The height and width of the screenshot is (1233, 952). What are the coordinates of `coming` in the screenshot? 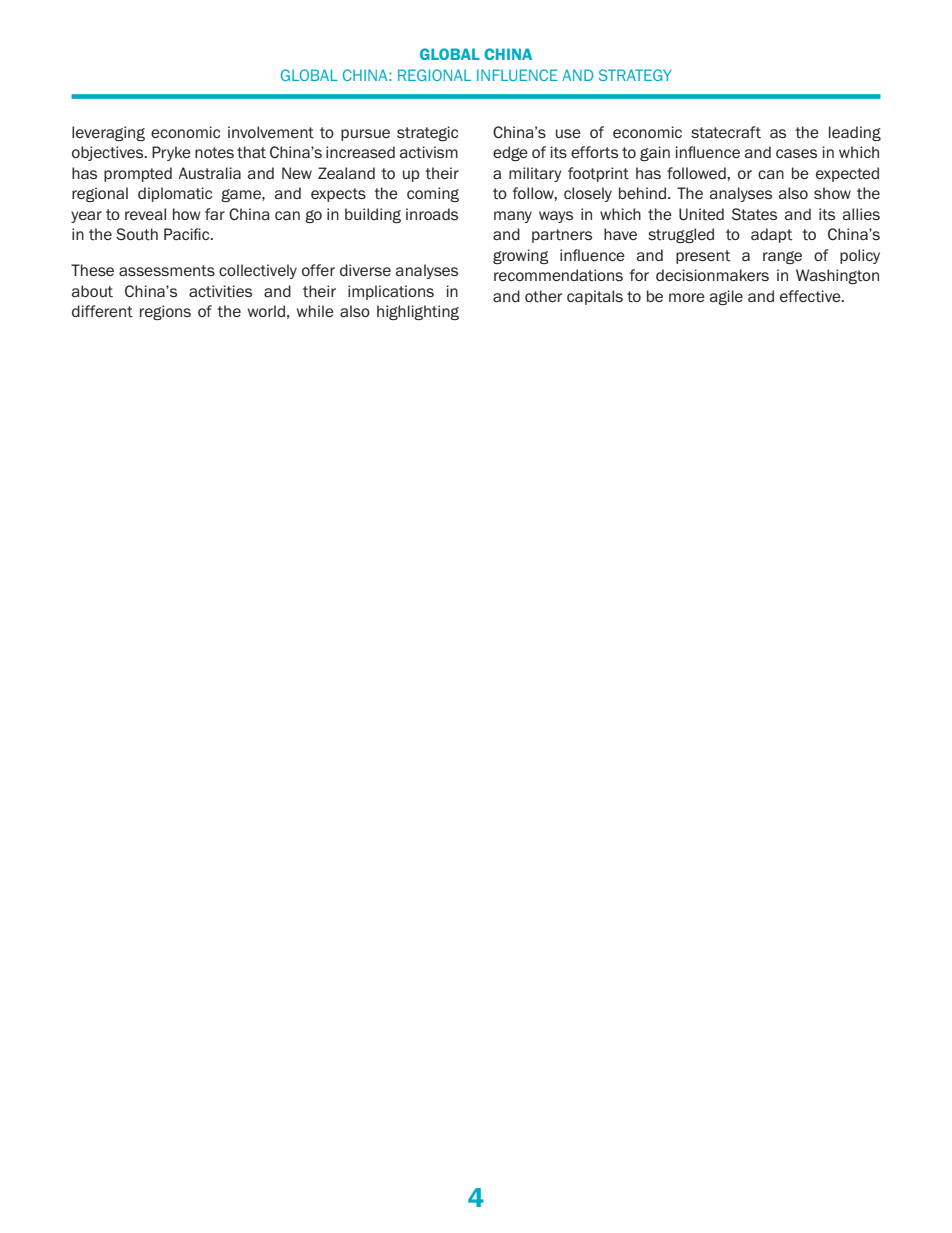 It's located at (433, 194).
